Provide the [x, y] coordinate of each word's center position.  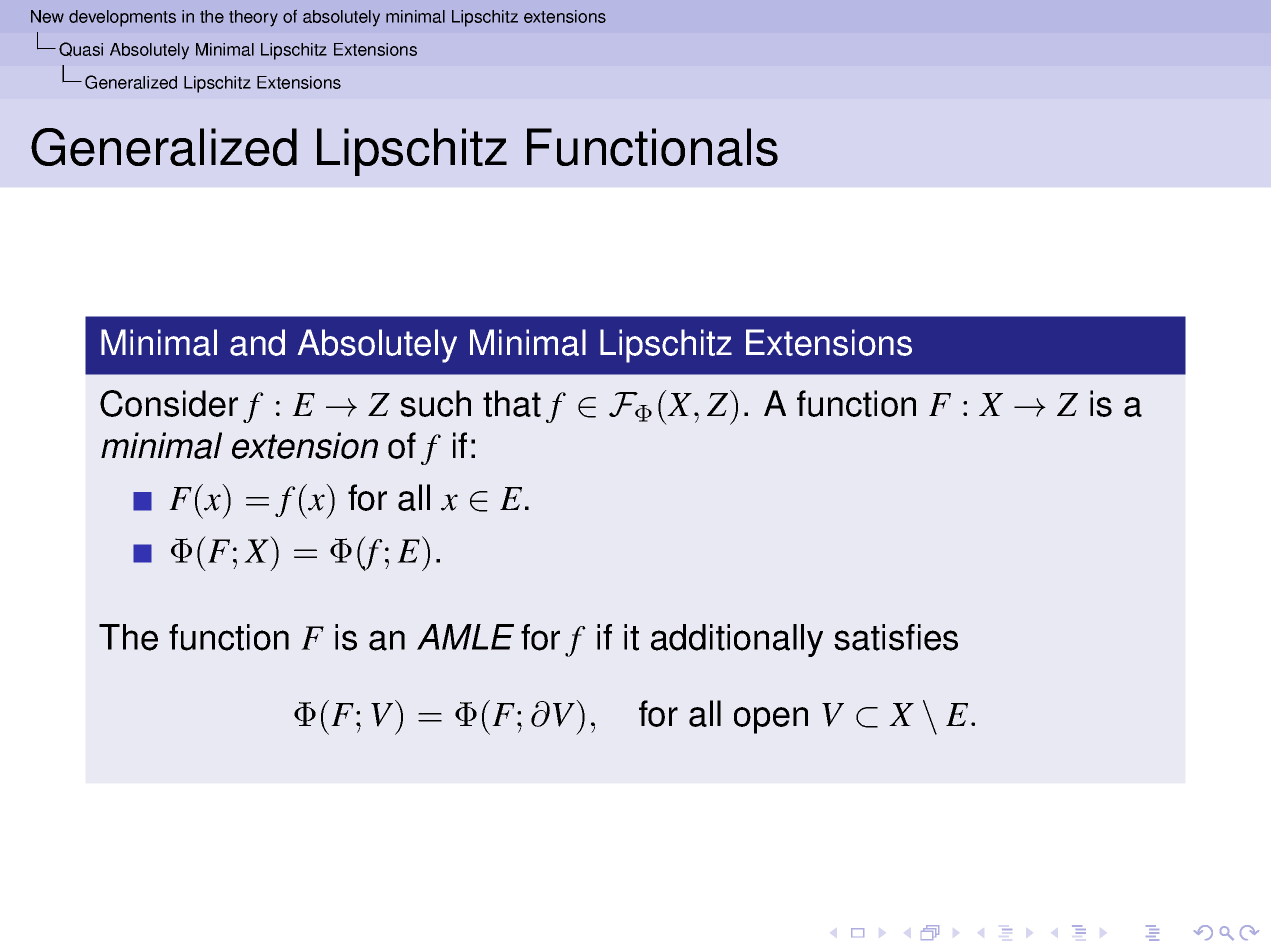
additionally [737, 640]
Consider [169, 403]
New [47, 16]
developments [122, 18]
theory [253, 18]
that [512, 403]
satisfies [896, 637]
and [257, 342]
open [771, 720]
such [435, 403]
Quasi [81, 49]
